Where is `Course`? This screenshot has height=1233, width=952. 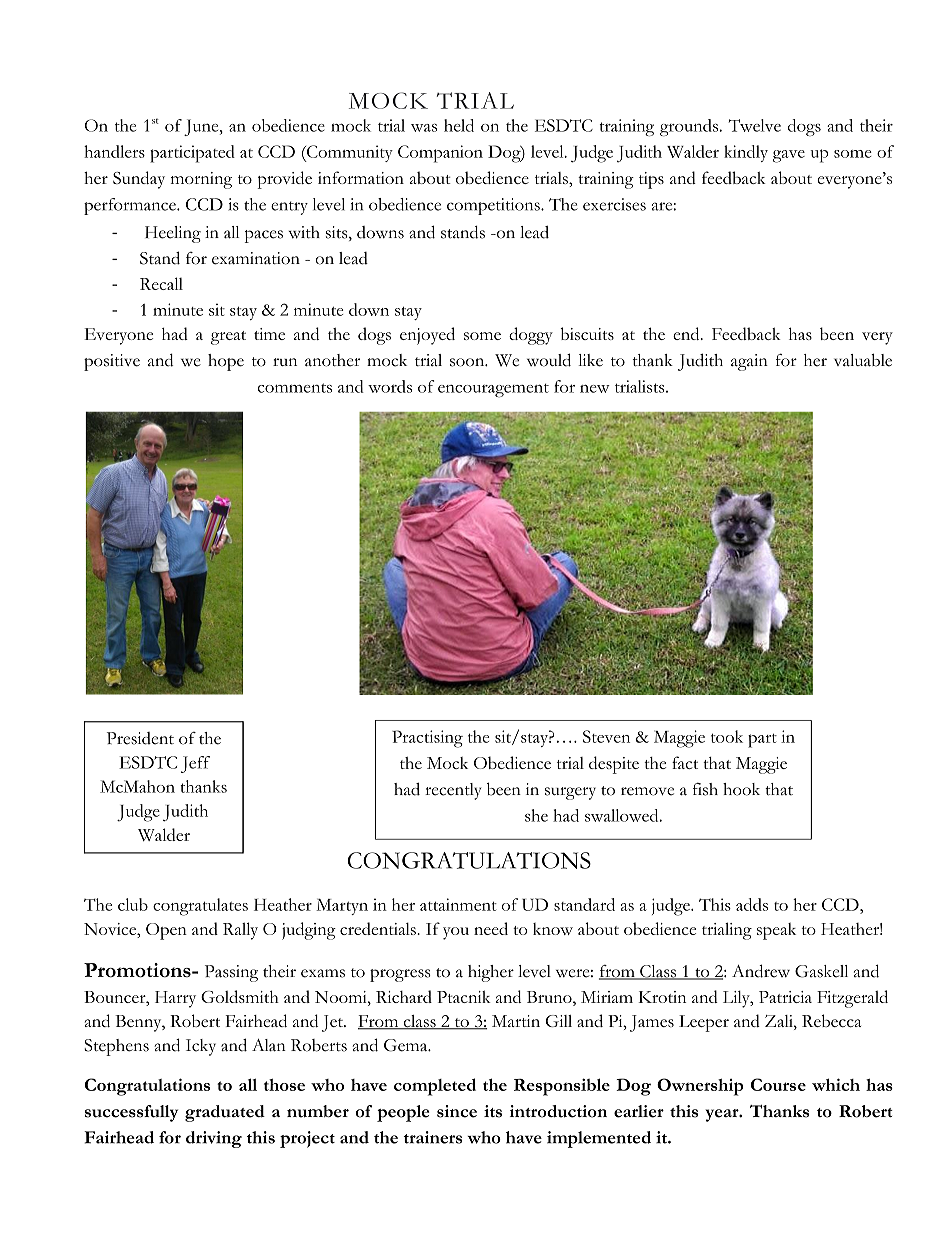
Course is located at coordinates (778, 1084).
